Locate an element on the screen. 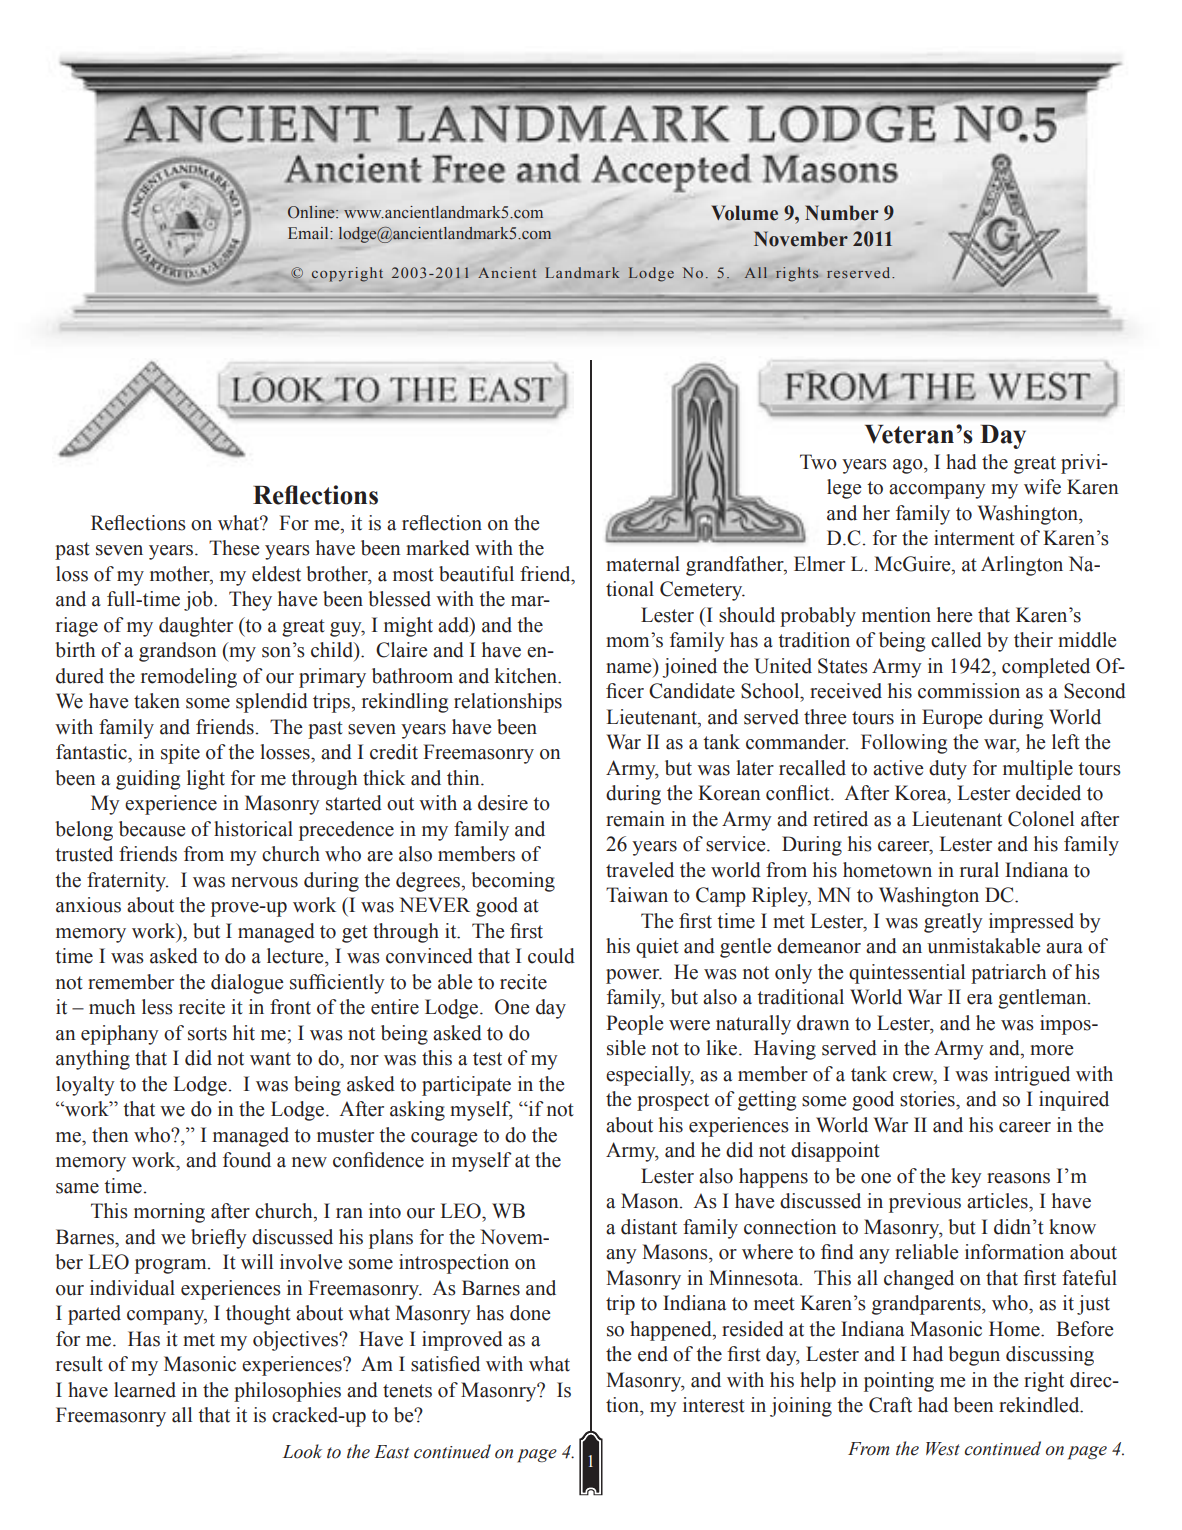 Image resolution: width=1182 pixels, height=1530 pixels. found is located at coordinates (247, 1160).
